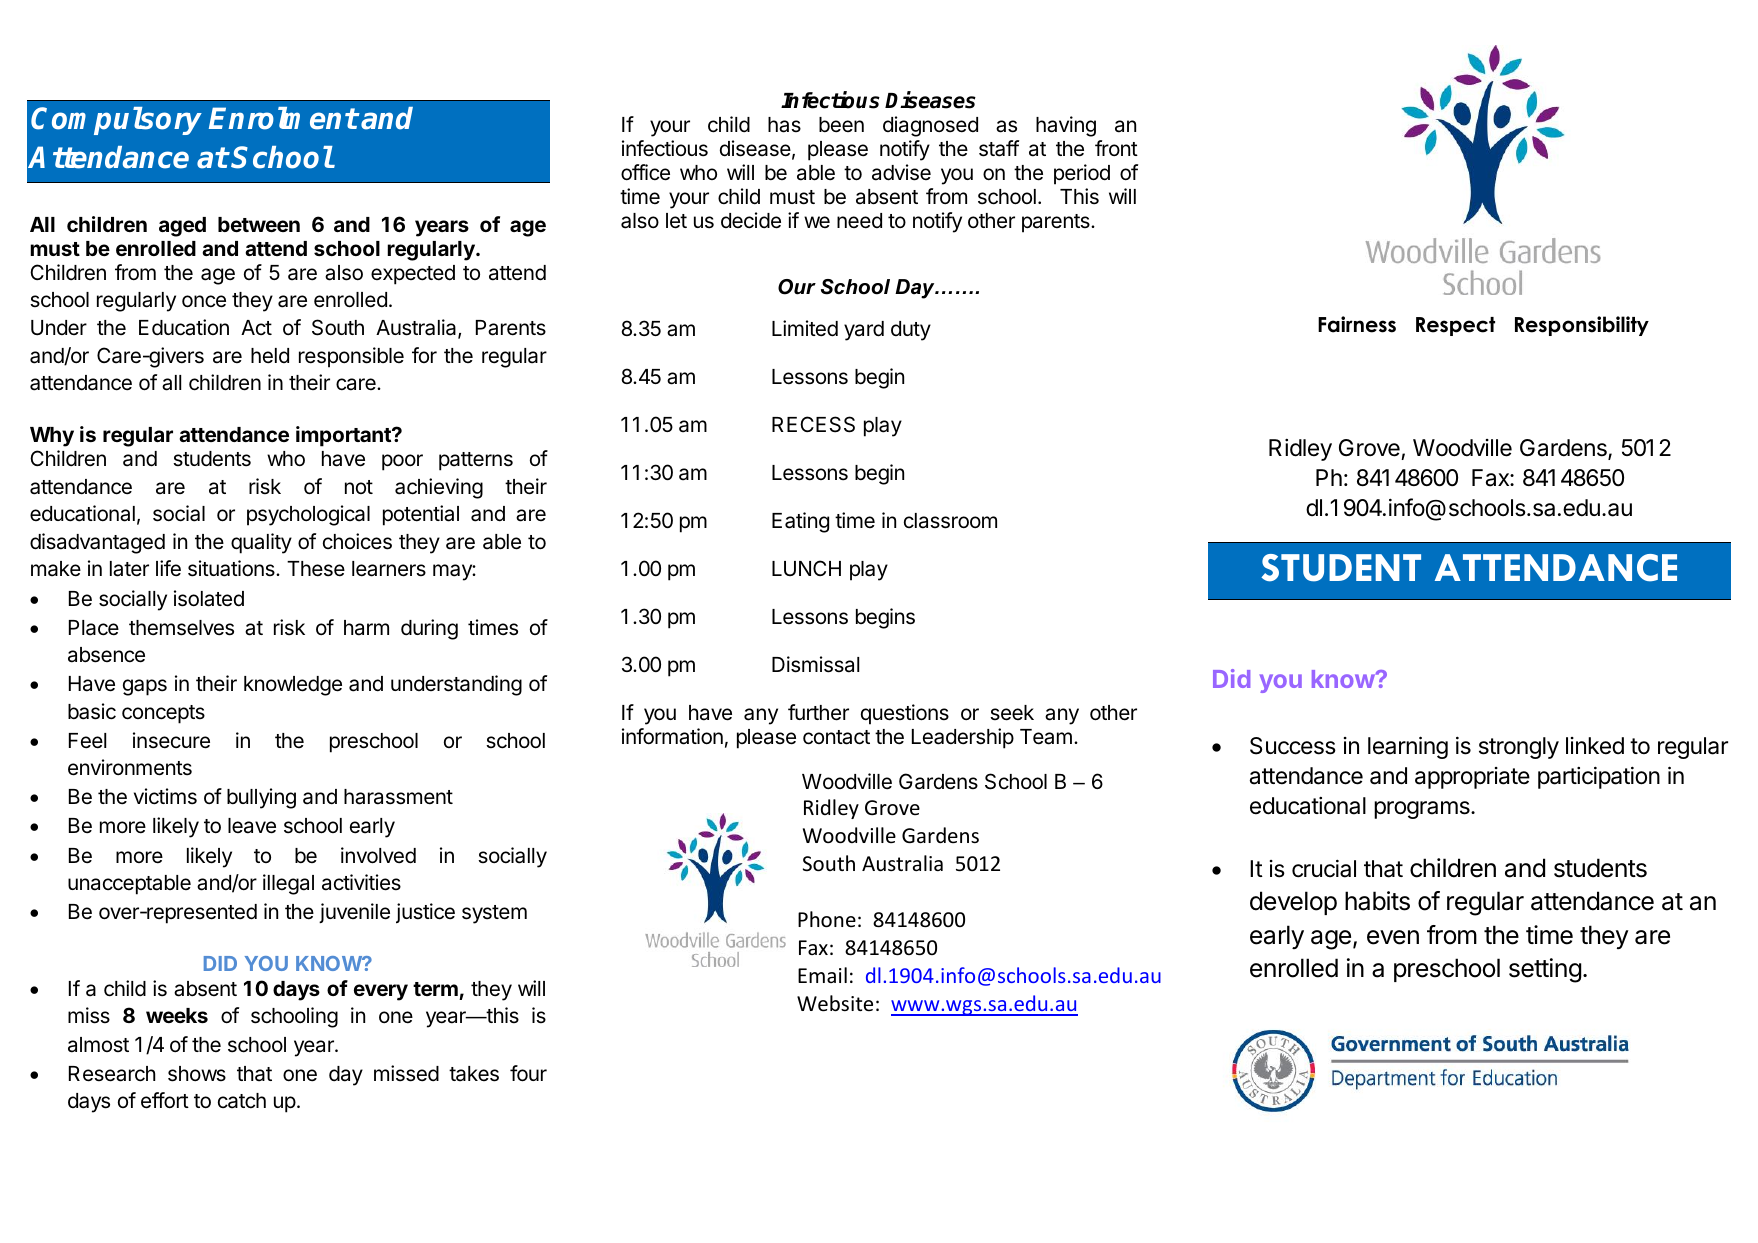 The width and height of the screenshot is (1758, 1243). Describe the element at coordinates (827, 919) in the screenshot. I see `Phone` at that location.
